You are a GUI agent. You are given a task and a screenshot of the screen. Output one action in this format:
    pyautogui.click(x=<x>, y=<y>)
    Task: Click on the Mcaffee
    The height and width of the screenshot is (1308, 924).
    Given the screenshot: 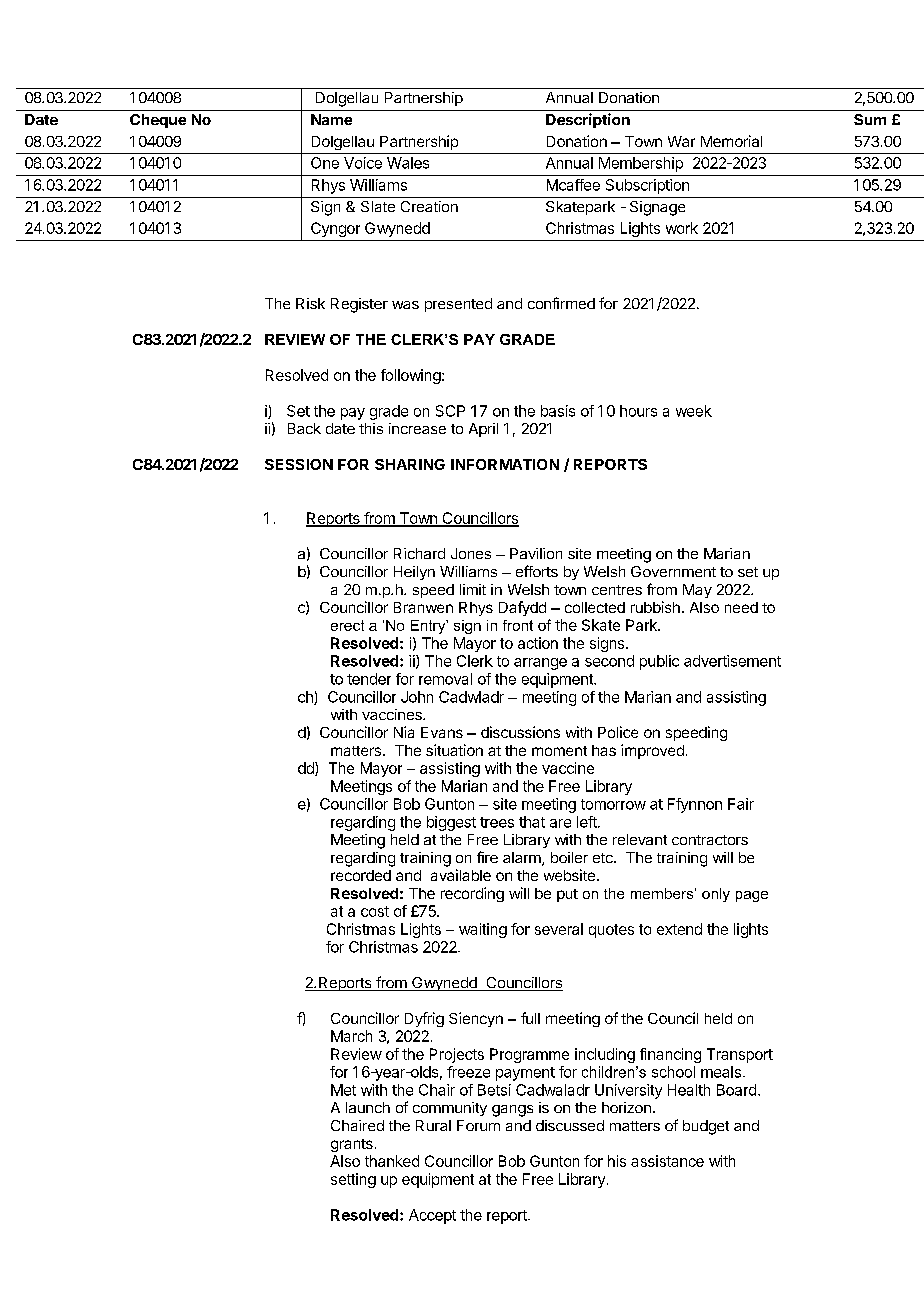 What is the action you would take?
    pyautogui.click(x=573, y=185)
